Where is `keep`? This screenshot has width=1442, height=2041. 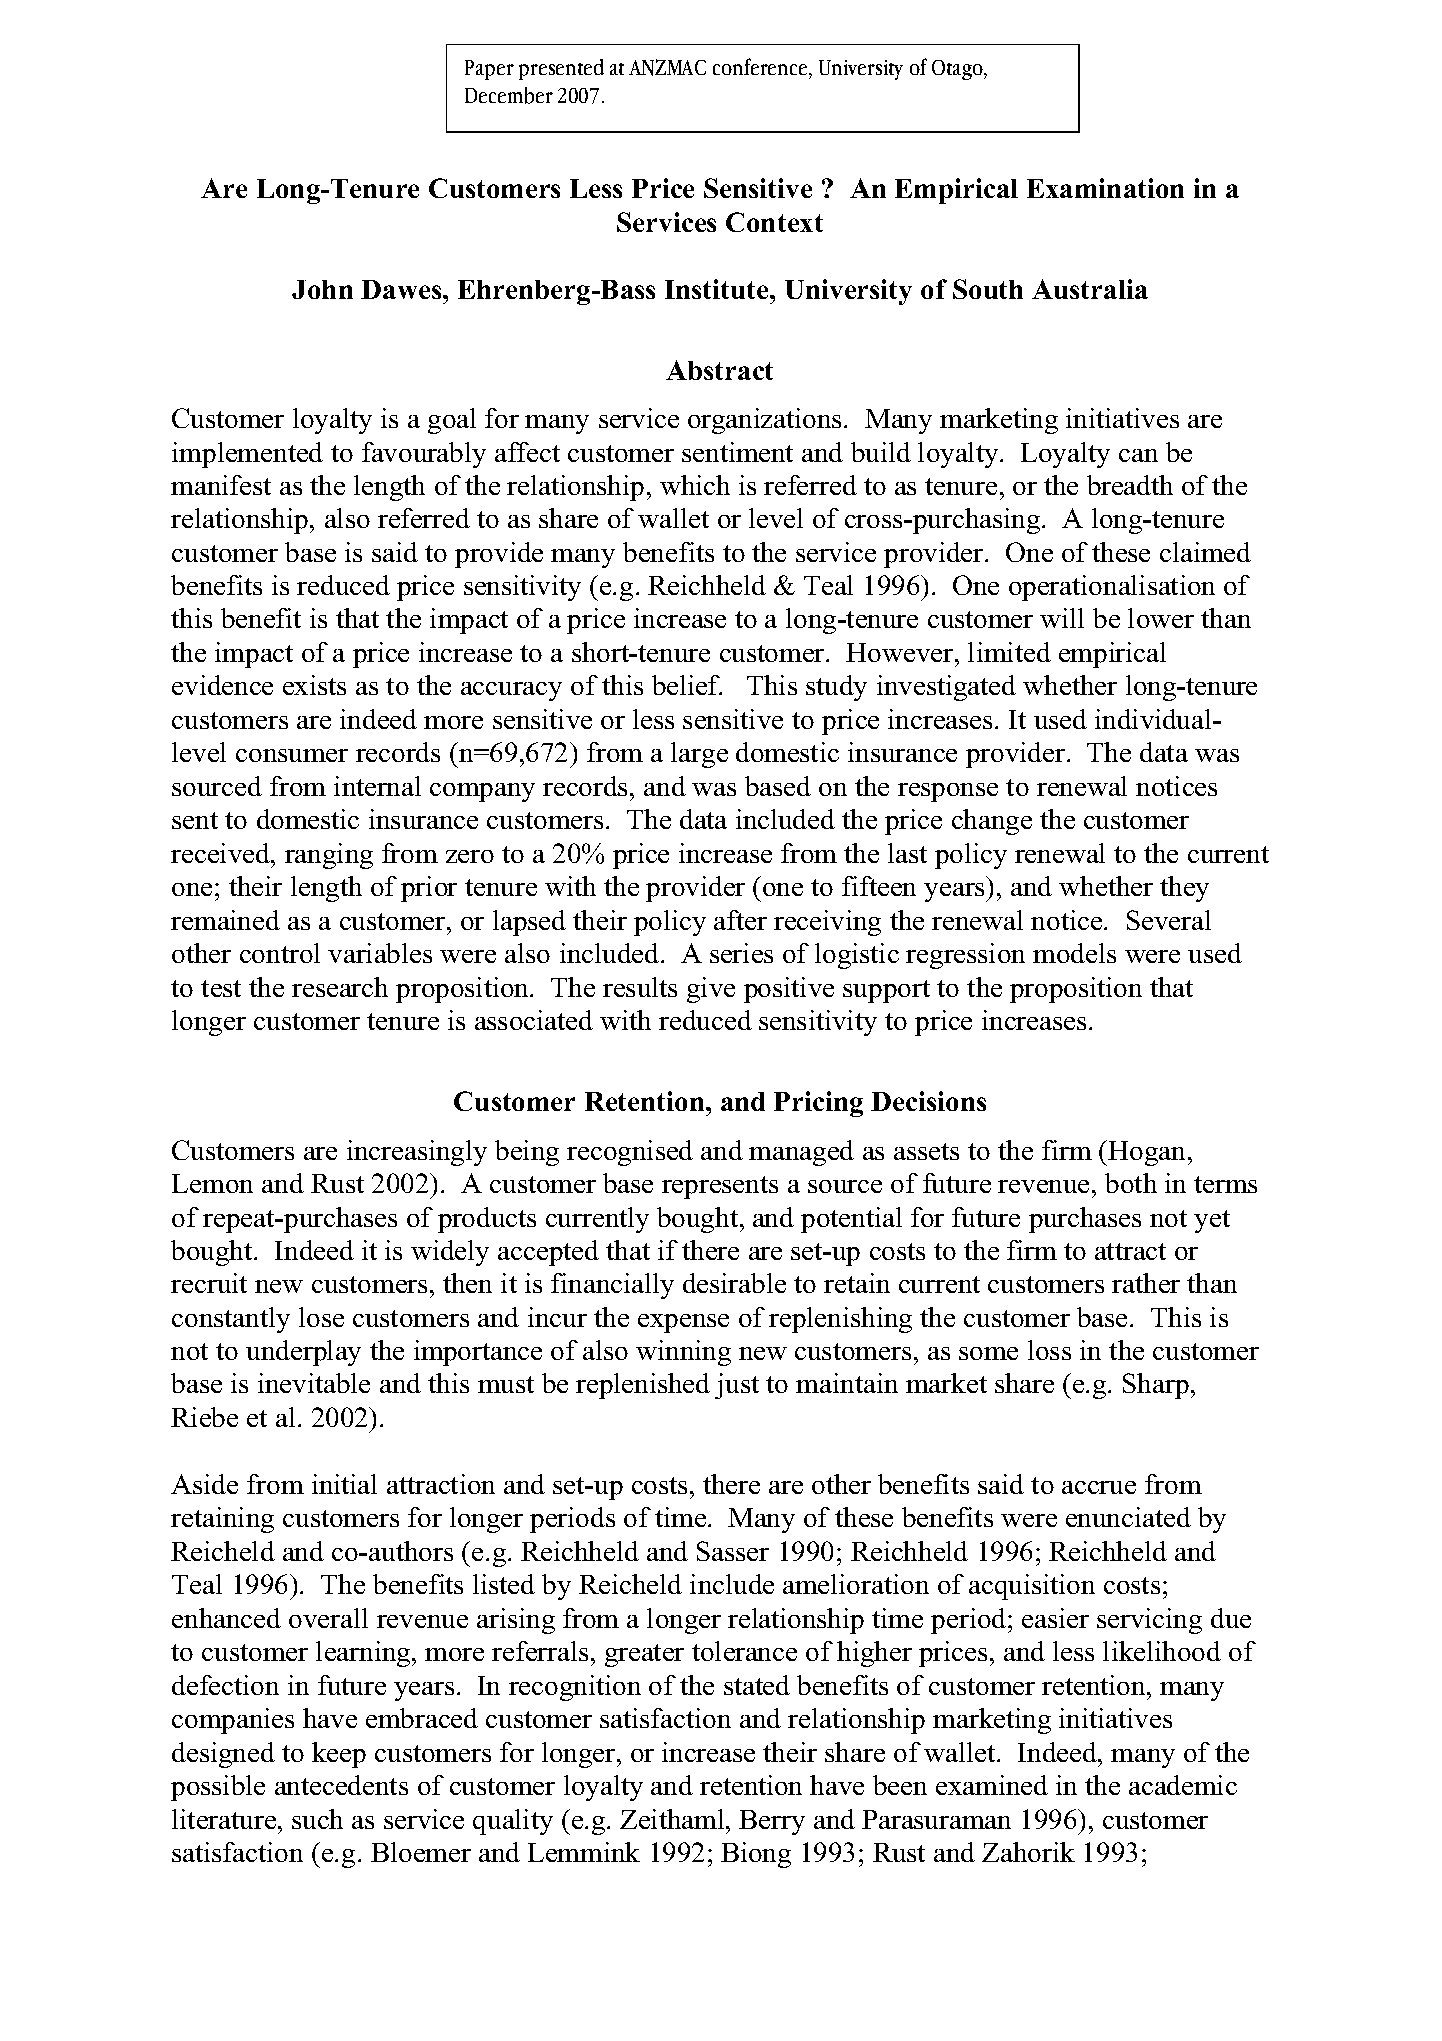
keep is located at coordinates (339, 1755).
